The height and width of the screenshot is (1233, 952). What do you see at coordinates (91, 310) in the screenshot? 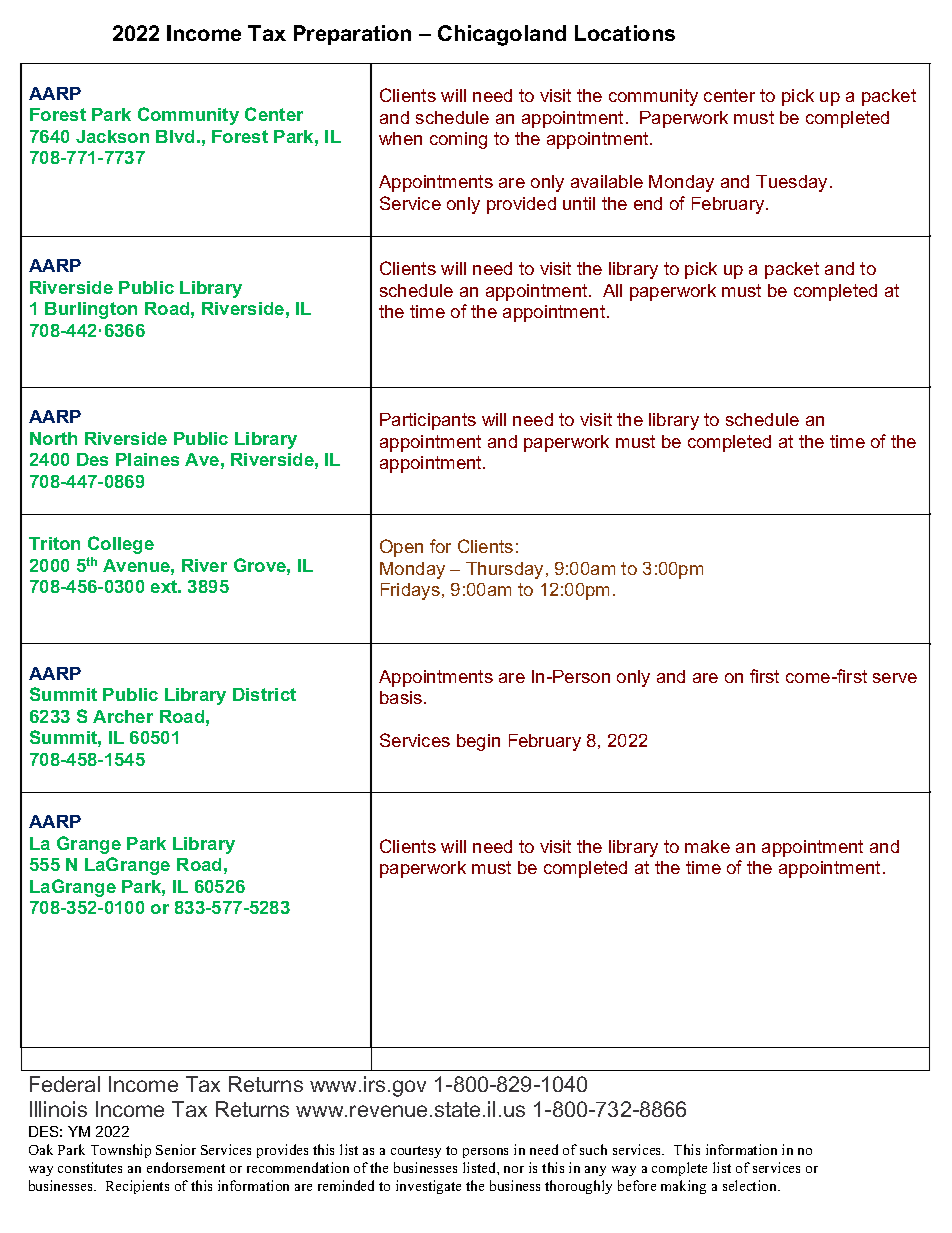
I see `Burlington` at bounding box center [91, 310].
